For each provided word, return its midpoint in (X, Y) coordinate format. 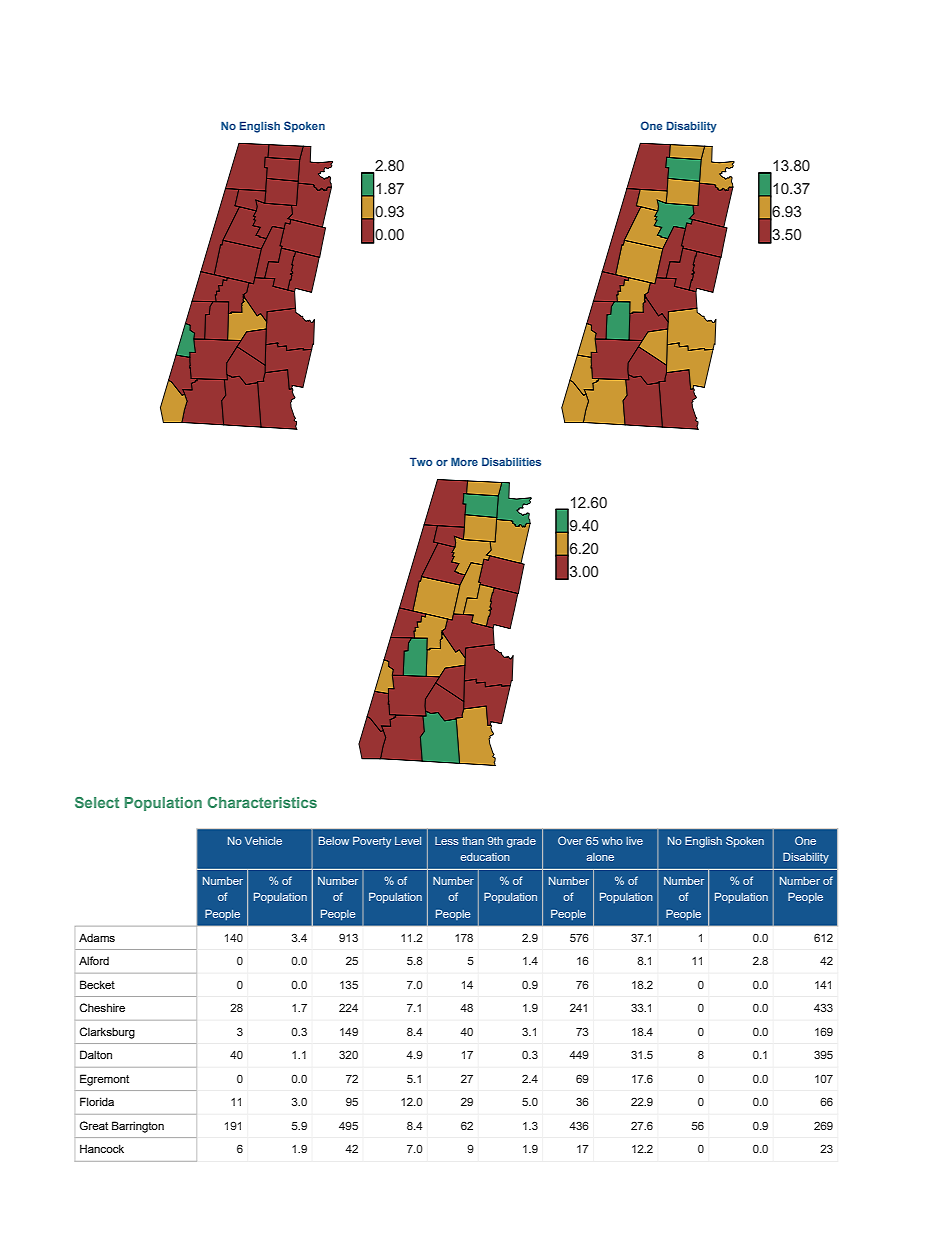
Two (421, 461)
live (634, 841)
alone (600, 857)
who (612, 841)
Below (334, 840)
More (464, 461)
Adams (97, 937)
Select (97, 802)
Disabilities (511, 461)
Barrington (138, 1127)
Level (408, 841)
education (485, 857)
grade (521, 842)
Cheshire (102, 1007)
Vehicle (263, 841)
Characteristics (262, 802)
